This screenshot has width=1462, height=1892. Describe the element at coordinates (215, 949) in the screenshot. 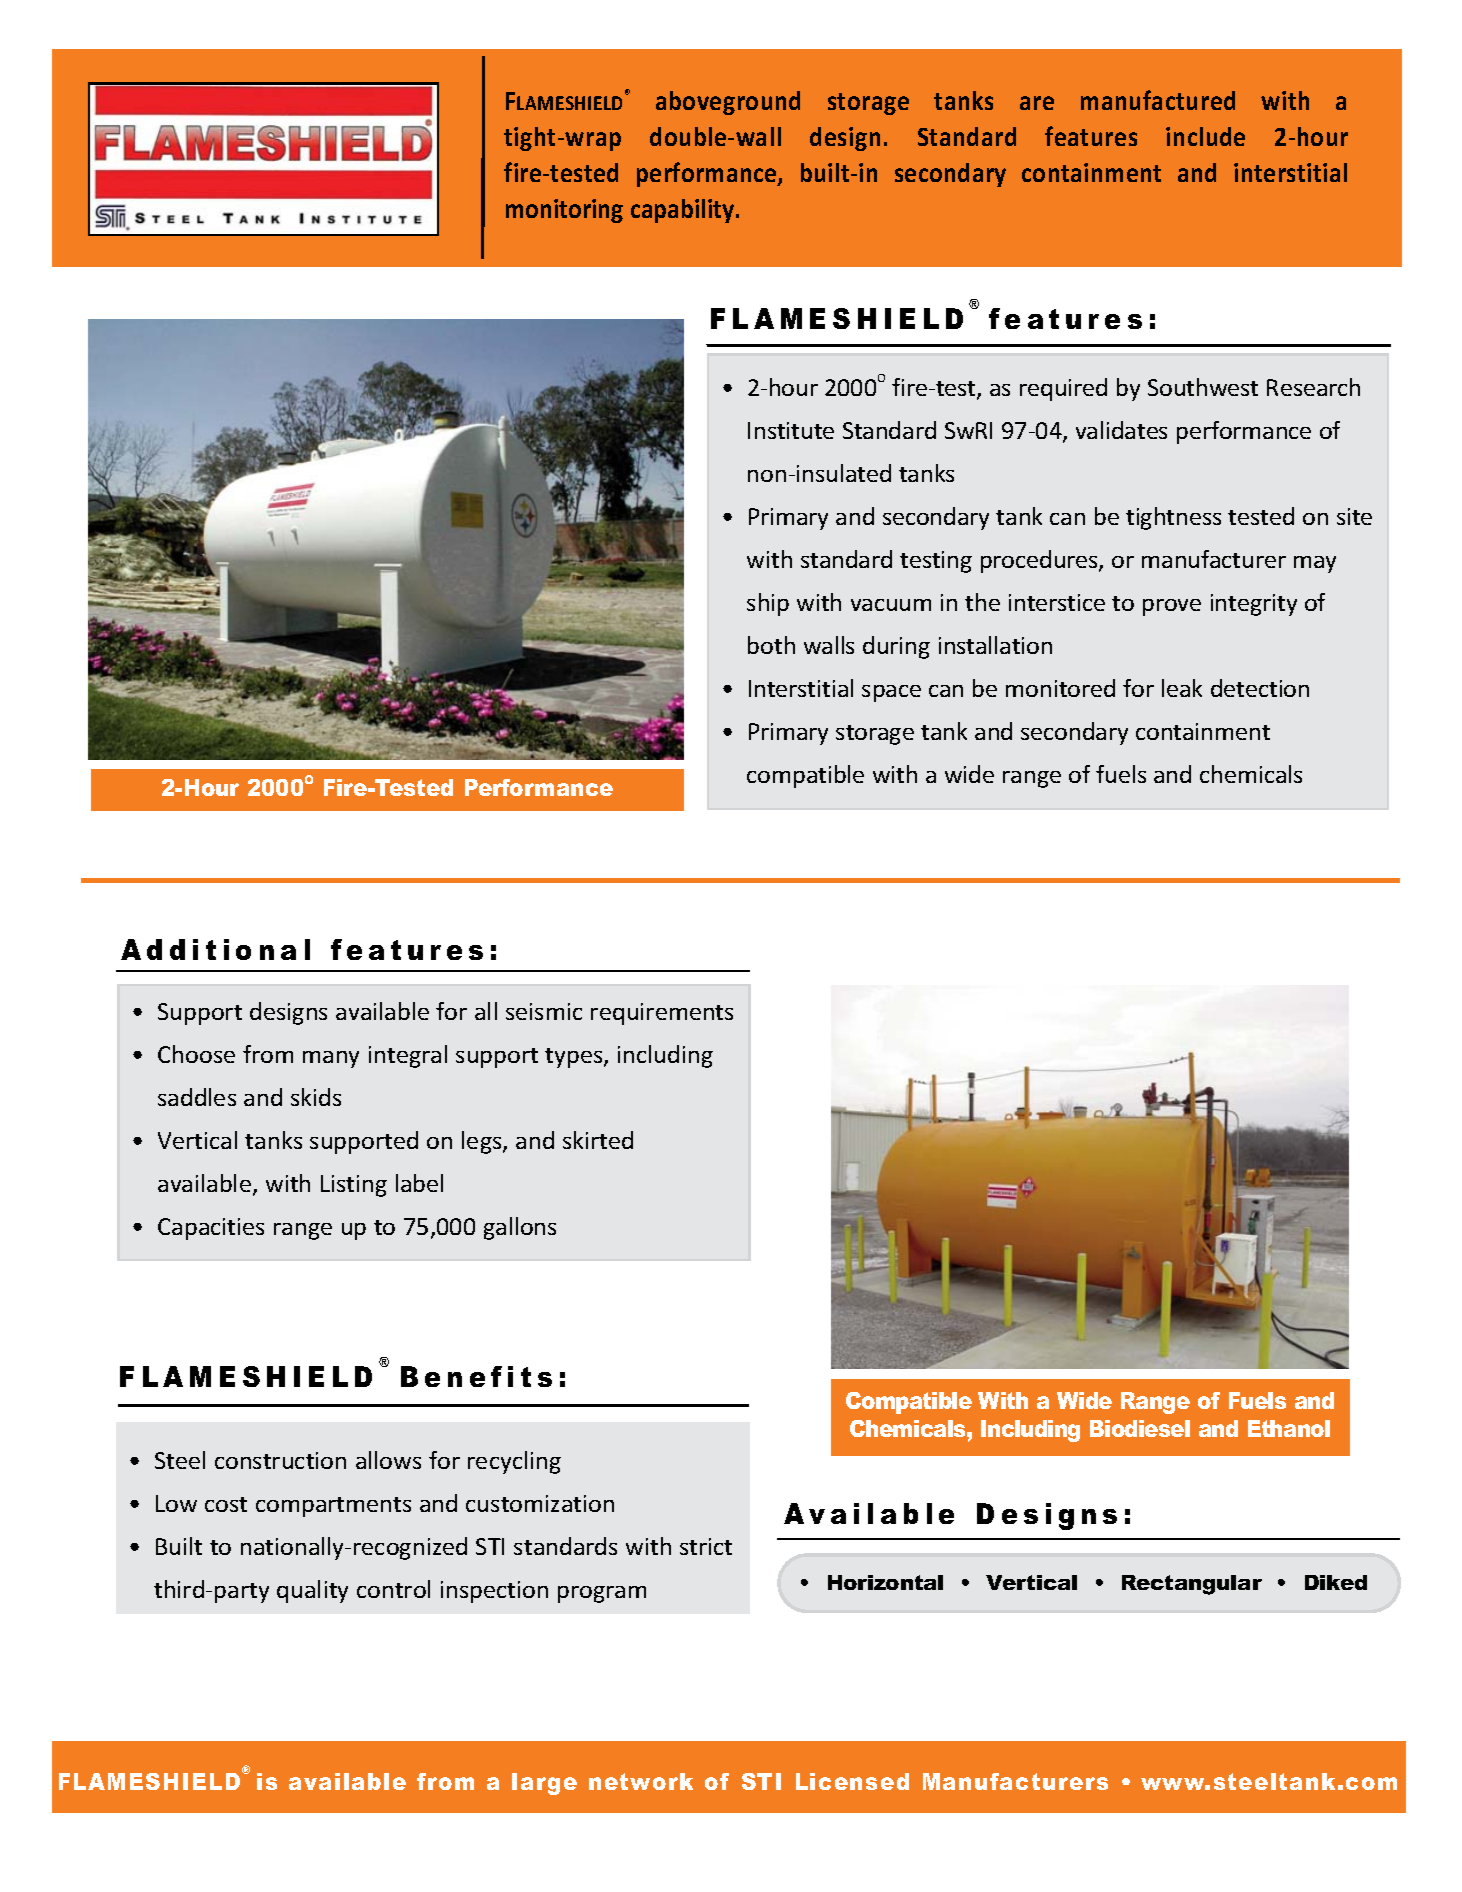

I see `Additional` at that location.
